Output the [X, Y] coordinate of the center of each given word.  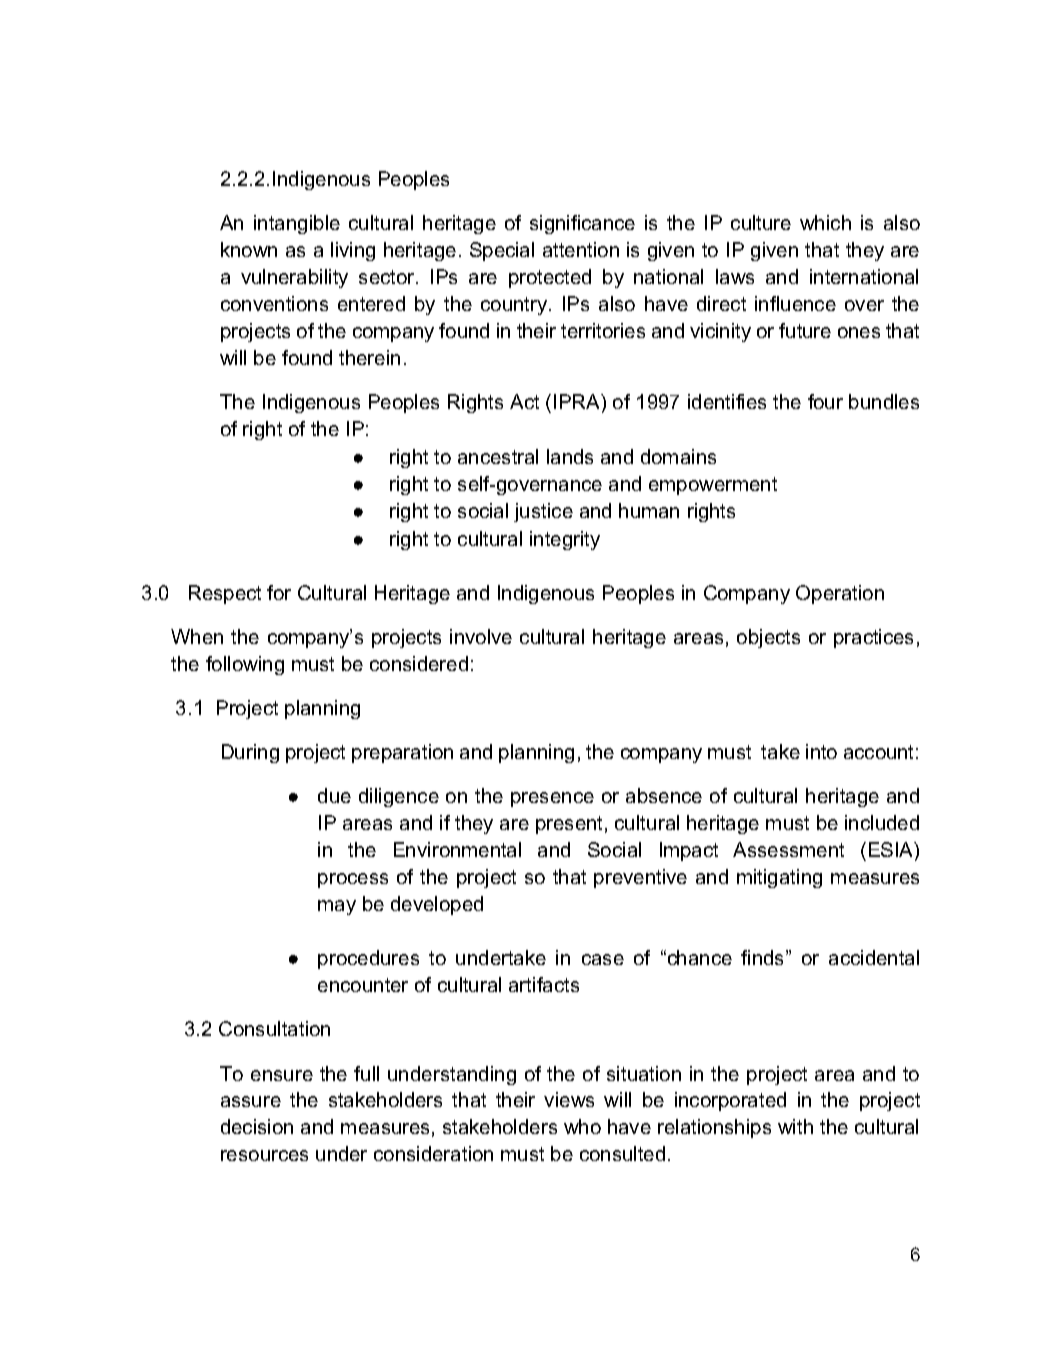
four [825, 401]
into [821, 751]
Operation [840, 594]
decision [257, 1126]
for [279, 592]
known [249, 249]
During [250, 753]
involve [481, 636]
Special [502, 251]
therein [369, 357]
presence [552, 799]
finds [764, 957]
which [825, 222]
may [337, 907]
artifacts [544, 984]
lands [570, 456]
